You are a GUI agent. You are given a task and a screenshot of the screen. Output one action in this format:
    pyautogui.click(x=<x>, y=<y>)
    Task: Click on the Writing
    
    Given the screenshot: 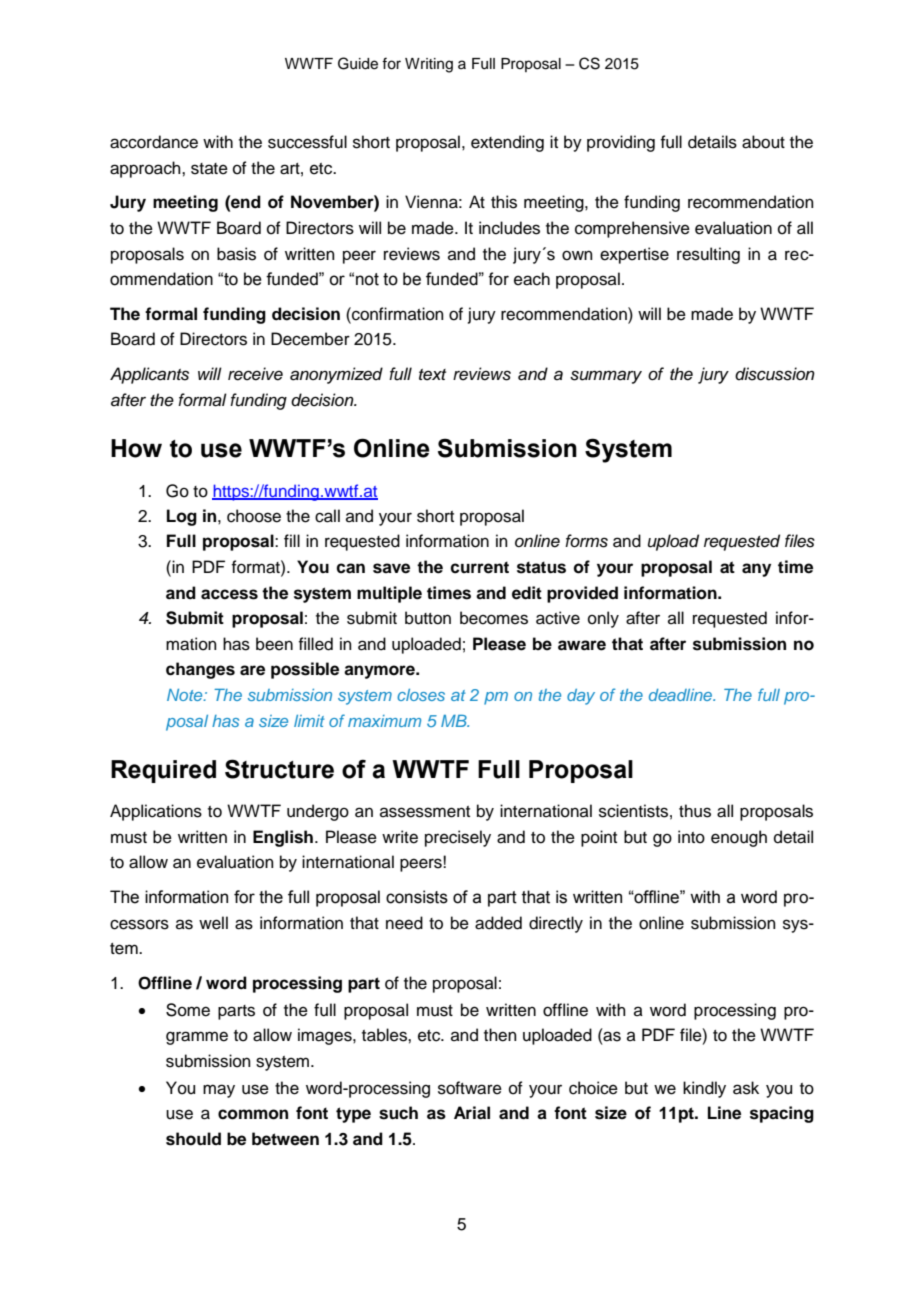 What is the action you would take?
    pyautogui.click(x=429, y=65)
